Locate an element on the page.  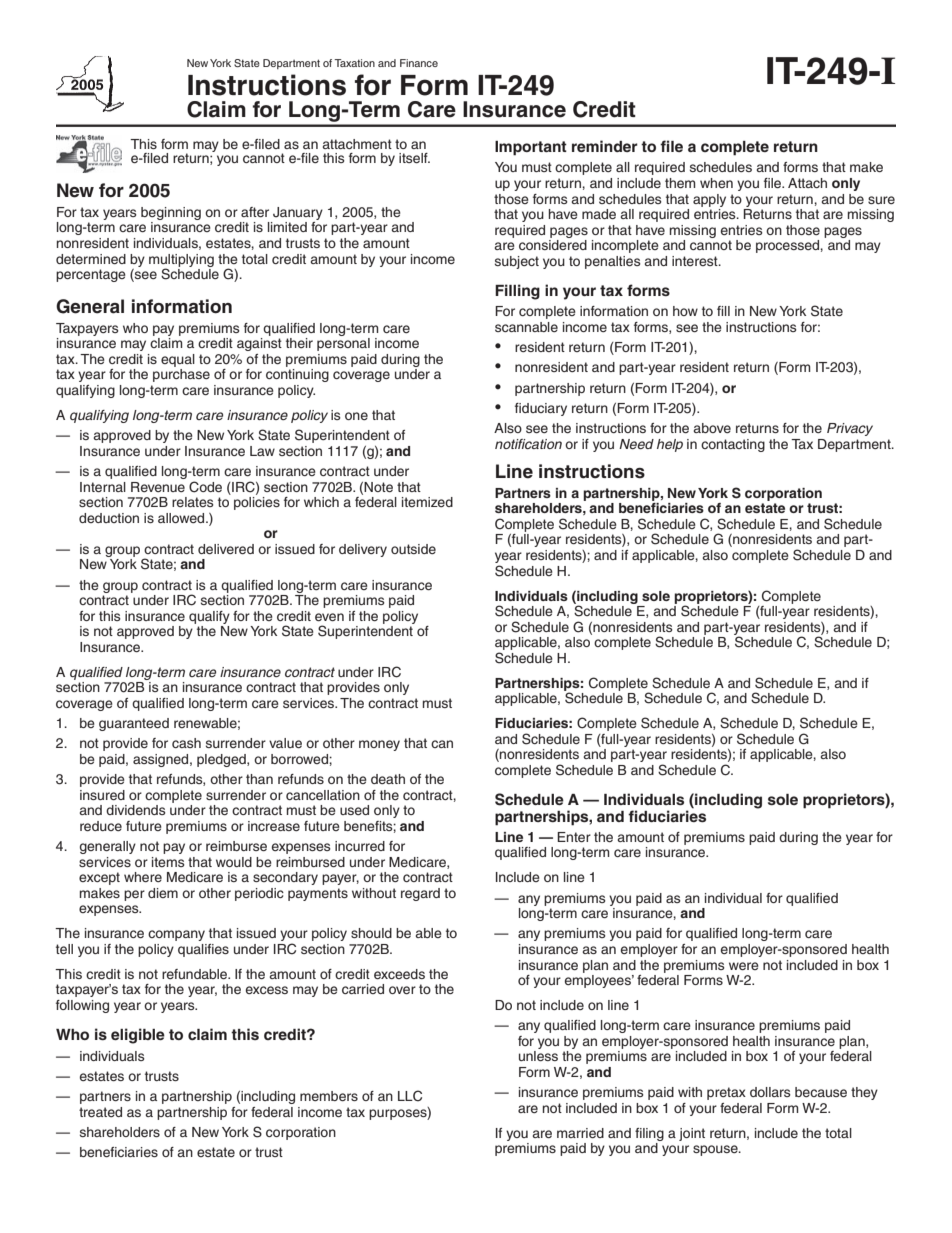
when is located at coordinates (716, 183).
